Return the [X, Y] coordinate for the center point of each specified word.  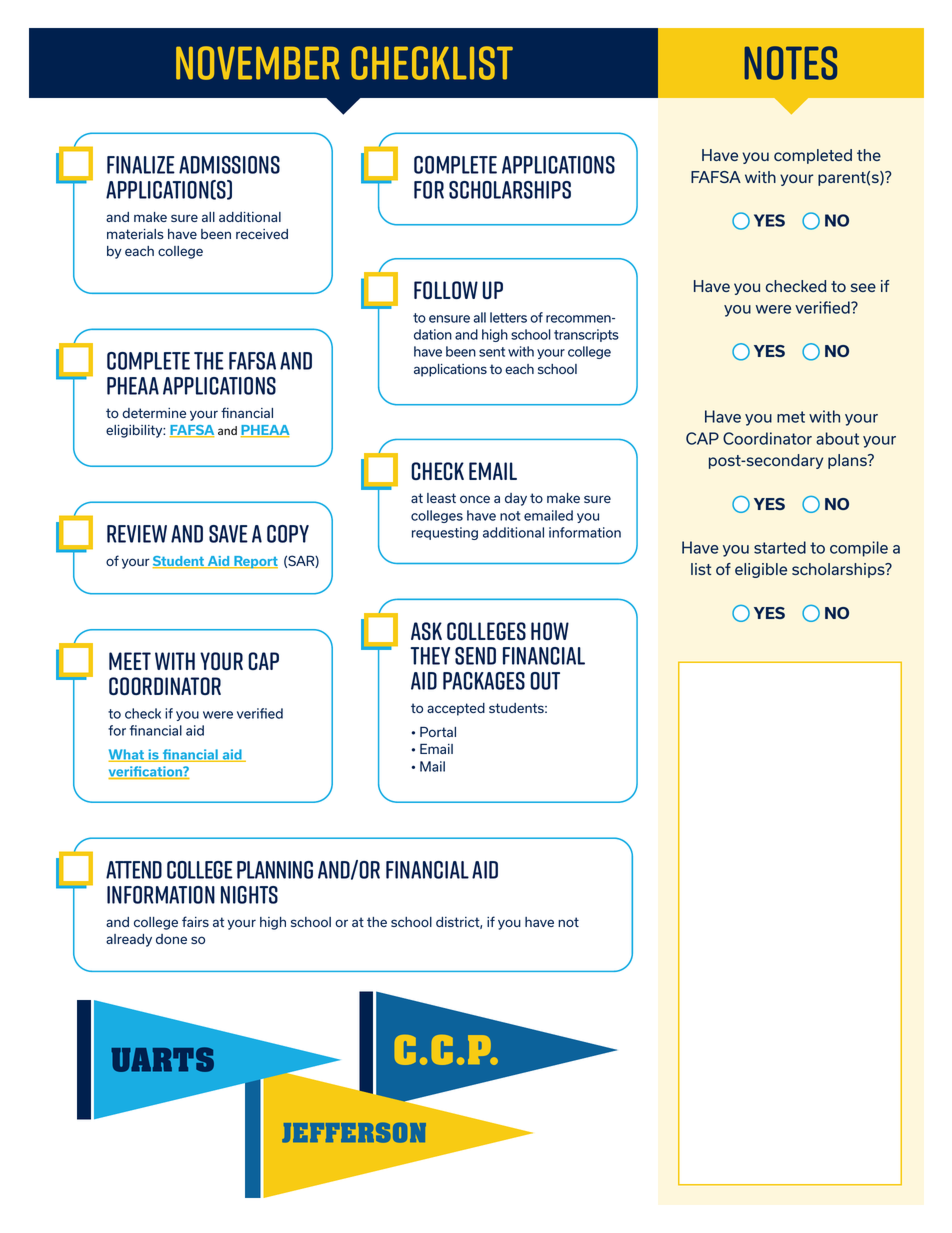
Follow [446, 290]
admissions [229, 165]
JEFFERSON [354, 1133]
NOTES [791, 63]
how [550, 631]
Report [255, 562]
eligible [761, 570]
